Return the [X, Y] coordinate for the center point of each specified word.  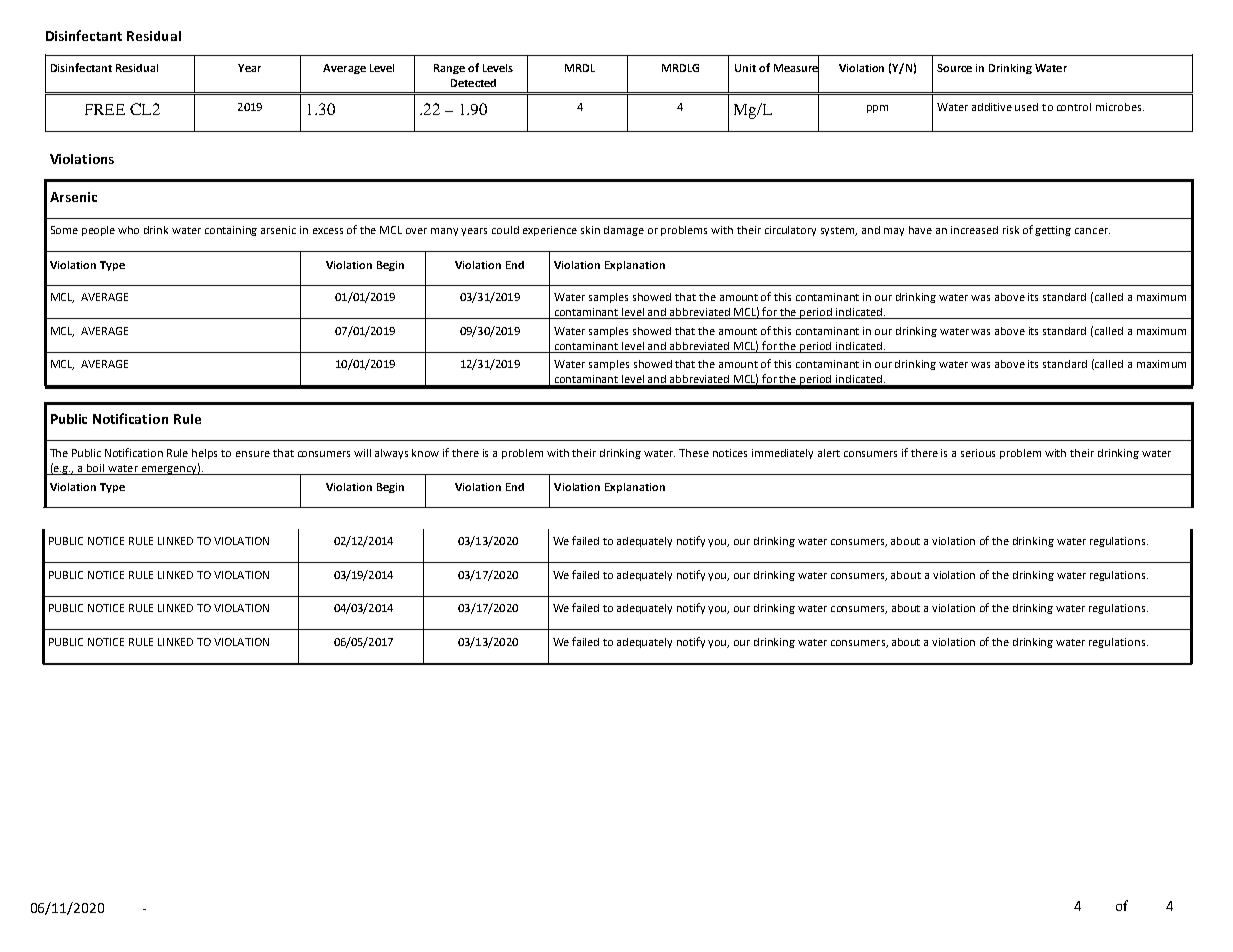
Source [954, 68]
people [98, 231]
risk [1011, 230]
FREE [105, 109]
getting [1053, 231]
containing [231, 231]
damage [624, 231]
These [694, 453]
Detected [473, 83]
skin [590, 230]
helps [204, 454]
